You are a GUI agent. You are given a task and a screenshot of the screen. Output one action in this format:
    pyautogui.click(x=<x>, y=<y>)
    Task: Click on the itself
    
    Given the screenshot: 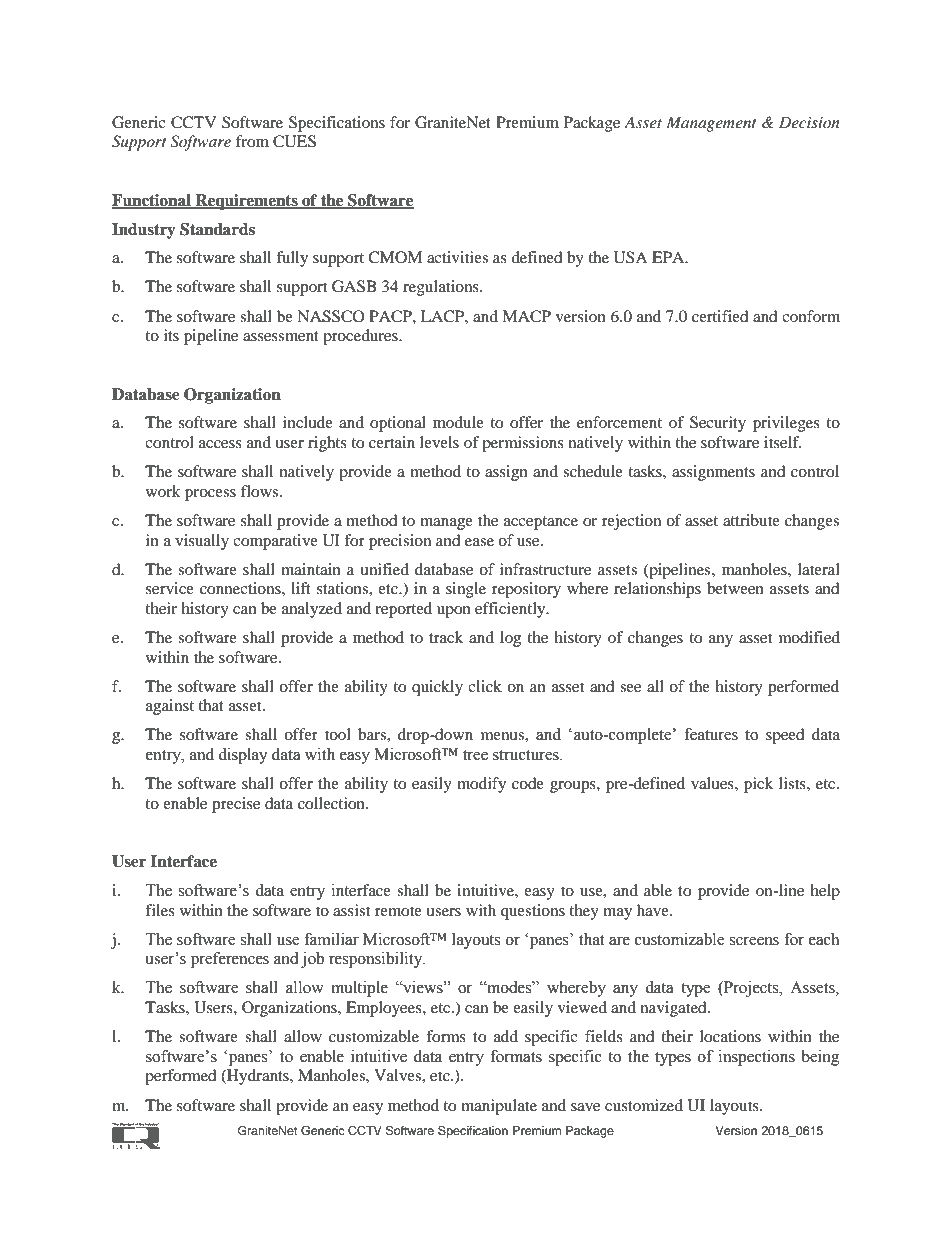 What is the action you would take?
    pyautogui.click(x=782, y=442)
